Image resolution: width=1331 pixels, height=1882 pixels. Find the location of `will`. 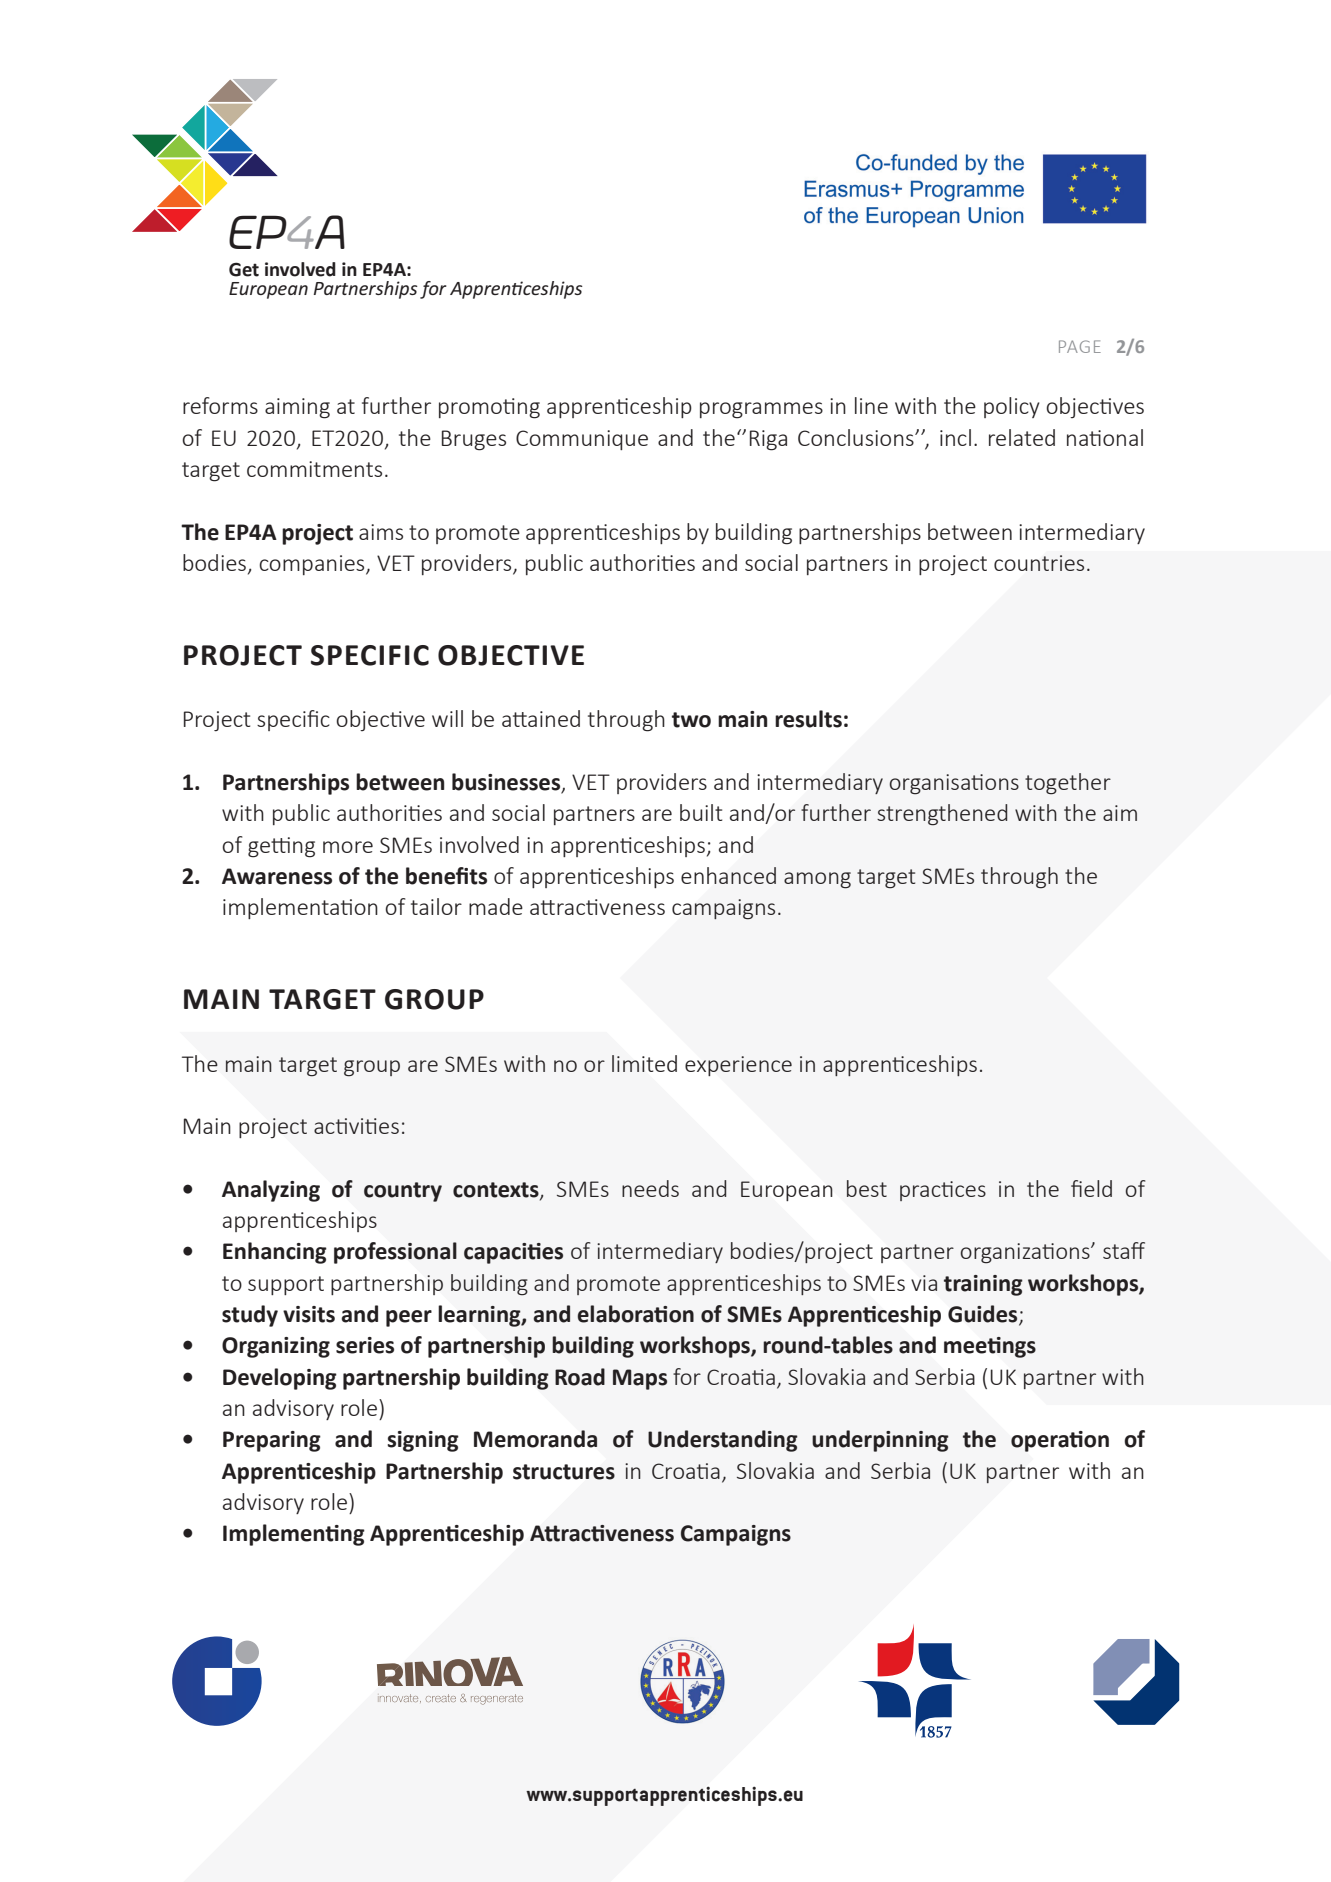

will is located at coordinates (447, 718).
